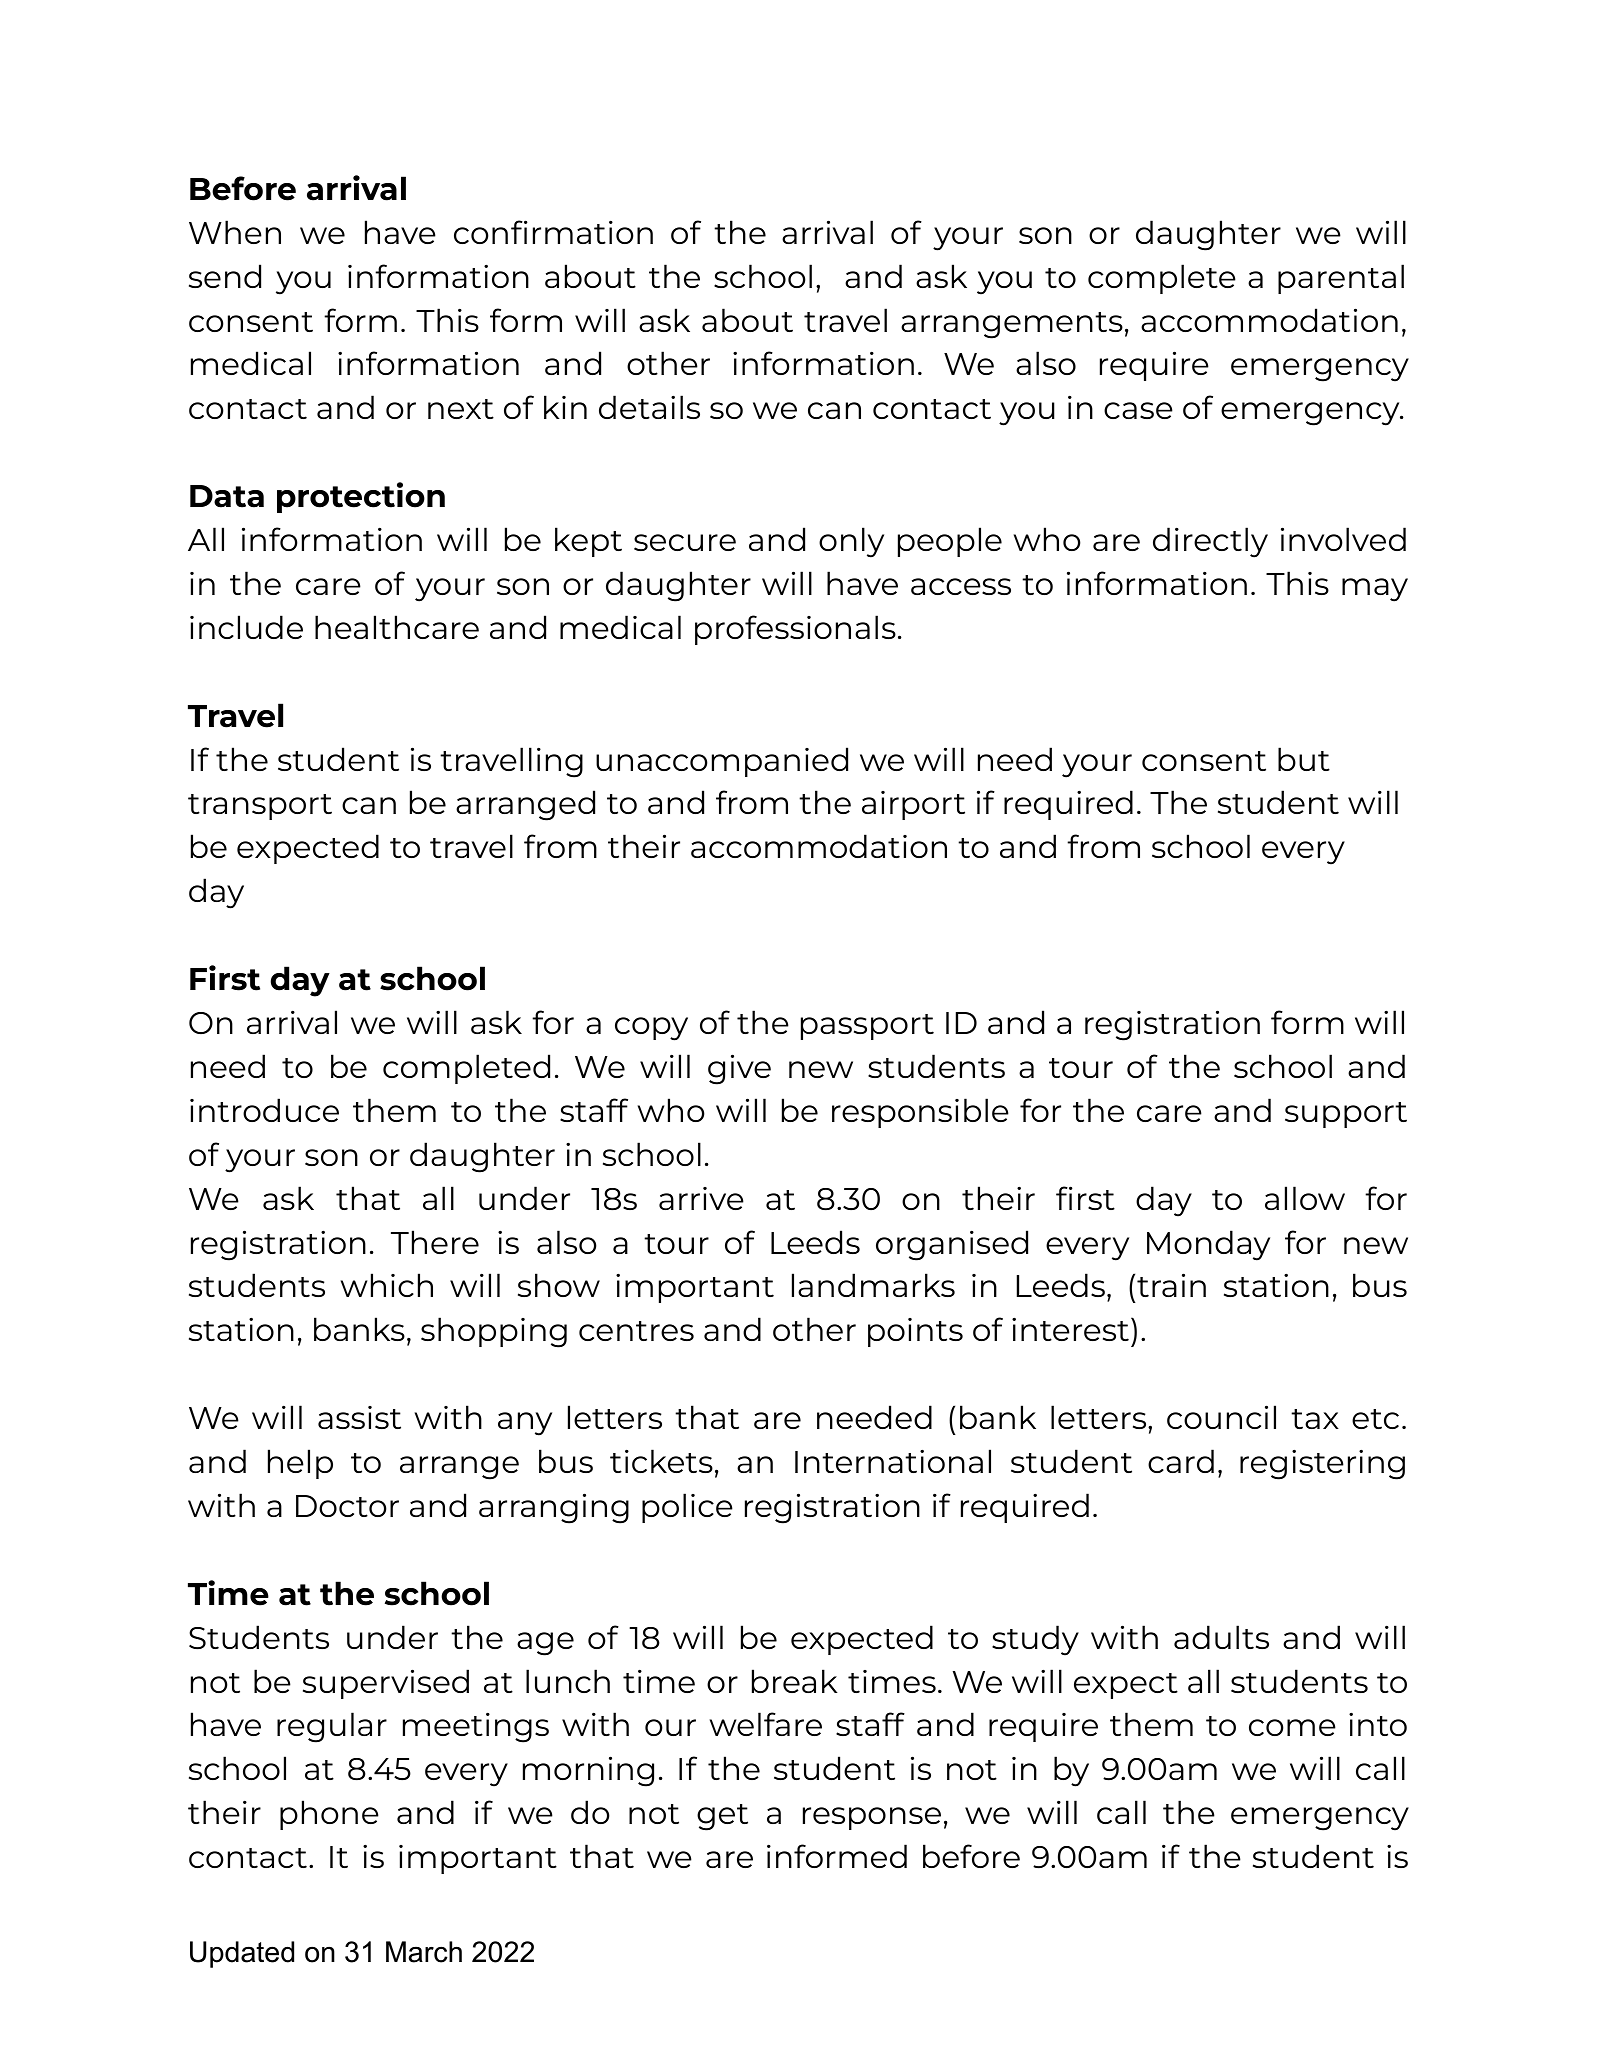 The width and height of the screenshot is (1597, 2067). Describe the element at coordinates (893, 1461) in the screenshot. I see `International` at that location.
